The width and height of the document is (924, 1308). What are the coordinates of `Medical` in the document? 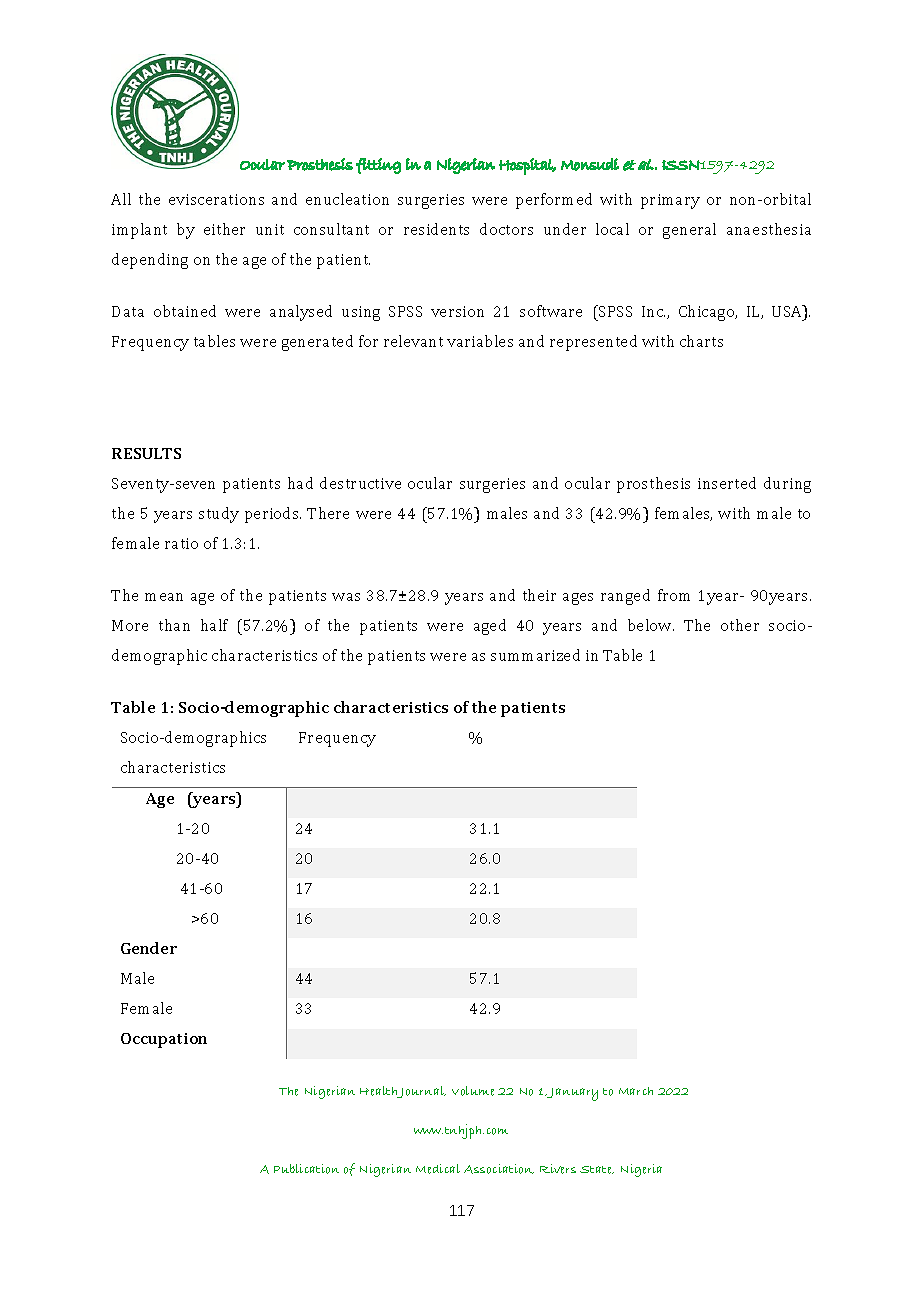 It's located at (438, 1169).
